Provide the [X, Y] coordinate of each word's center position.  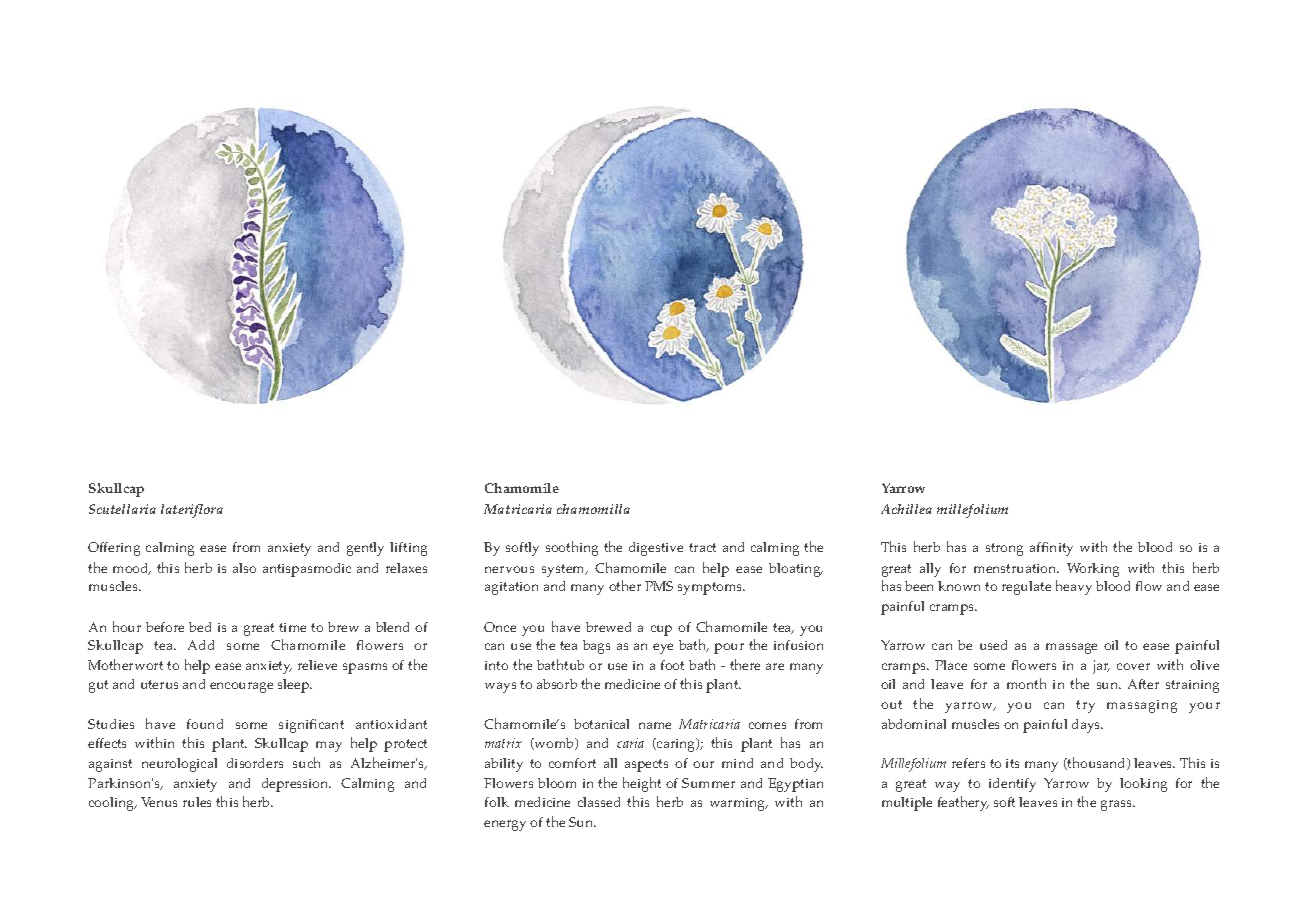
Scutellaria [122, 509]
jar [1101, 667]
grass [1117, 805]
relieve [317, 665]
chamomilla [593, 509]
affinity [1051, 549]
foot [672, 665]
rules [197, 802]
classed [599, 802]
